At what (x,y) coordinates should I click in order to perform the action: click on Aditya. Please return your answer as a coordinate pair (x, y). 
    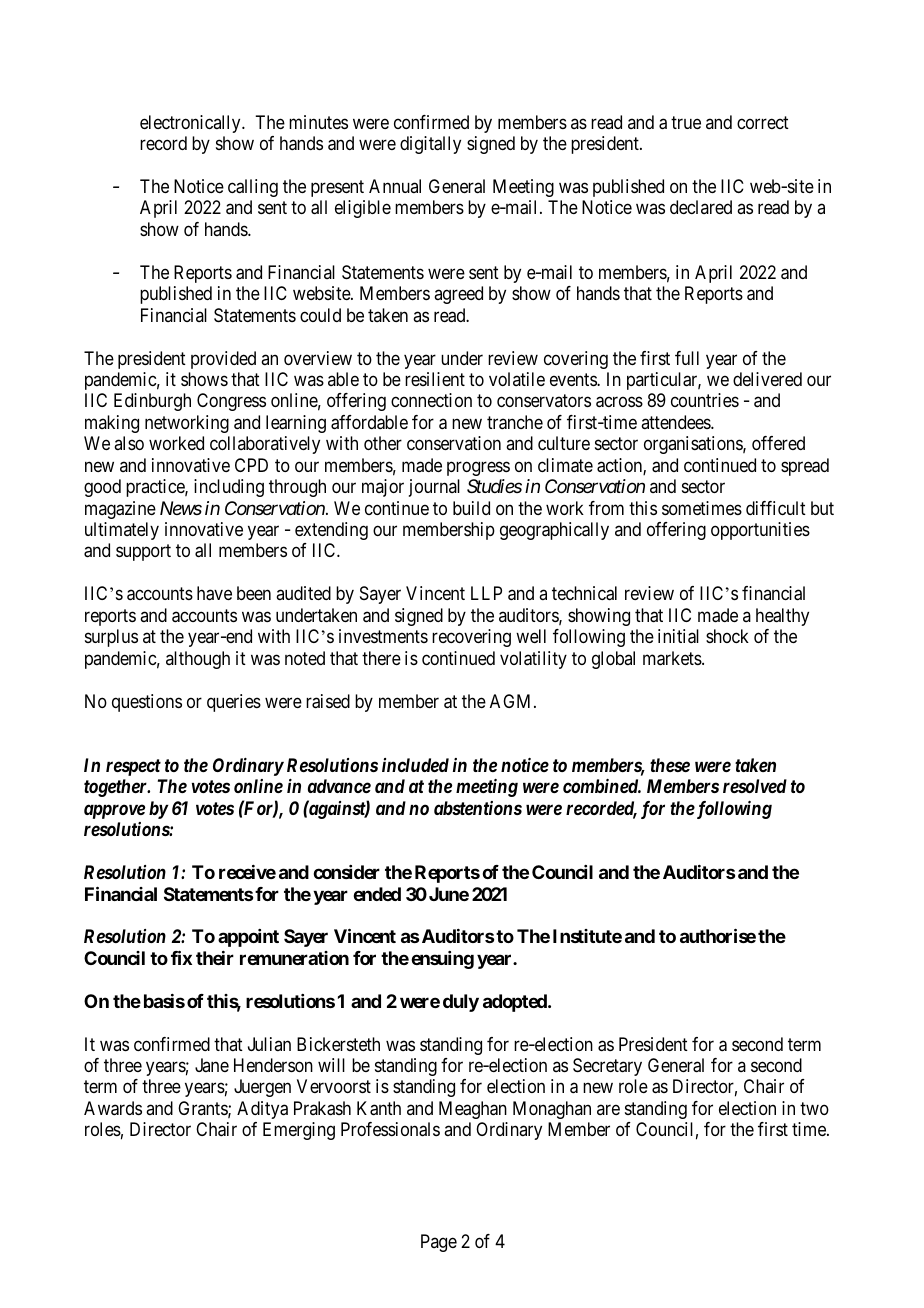
    Looking at the image, I should click on (262, 1110).
